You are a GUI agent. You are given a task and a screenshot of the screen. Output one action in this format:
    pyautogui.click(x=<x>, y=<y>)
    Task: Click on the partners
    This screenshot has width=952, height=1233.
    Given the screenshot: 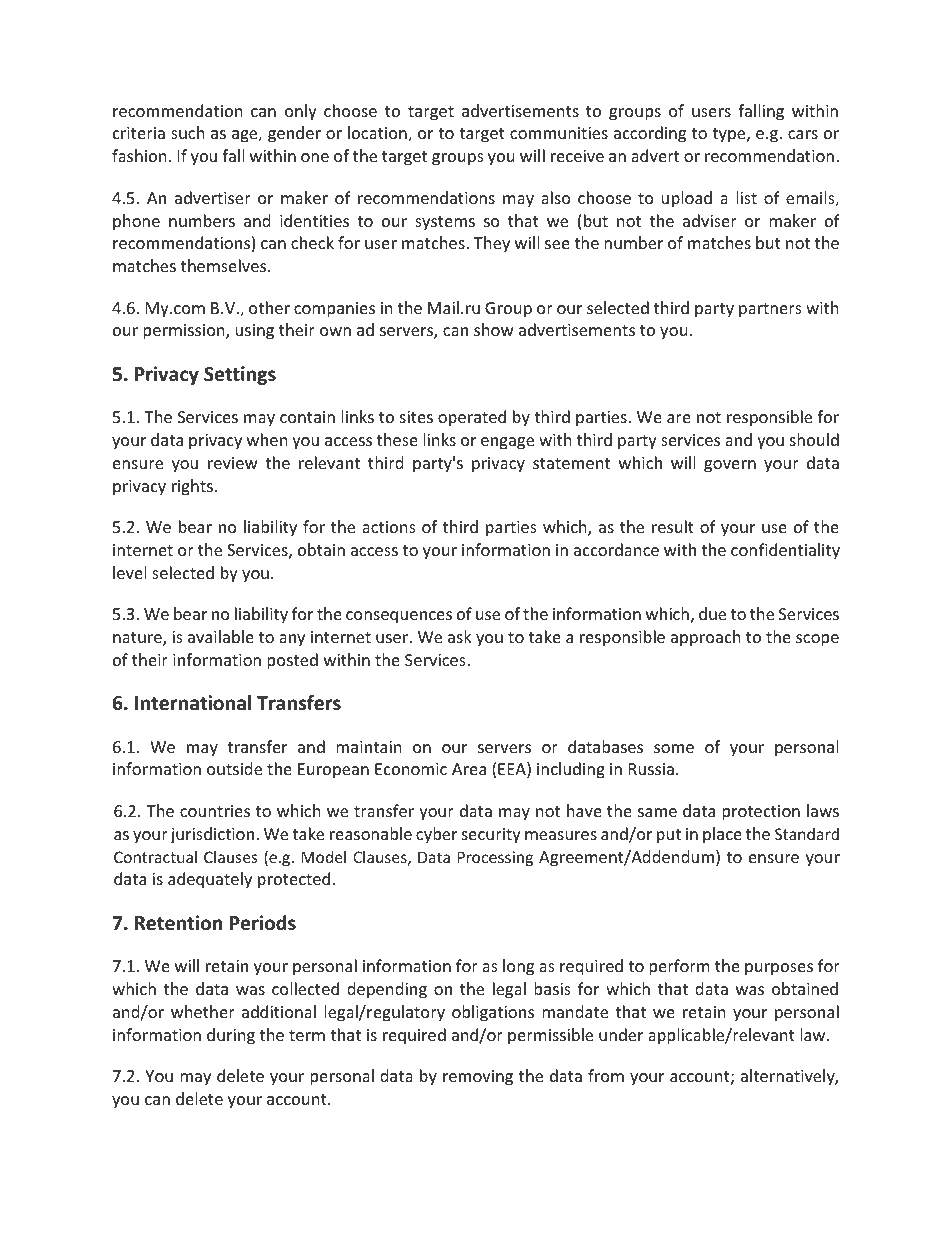 What is the action you would take?
    pyautogui.click(x=770, y=310)
